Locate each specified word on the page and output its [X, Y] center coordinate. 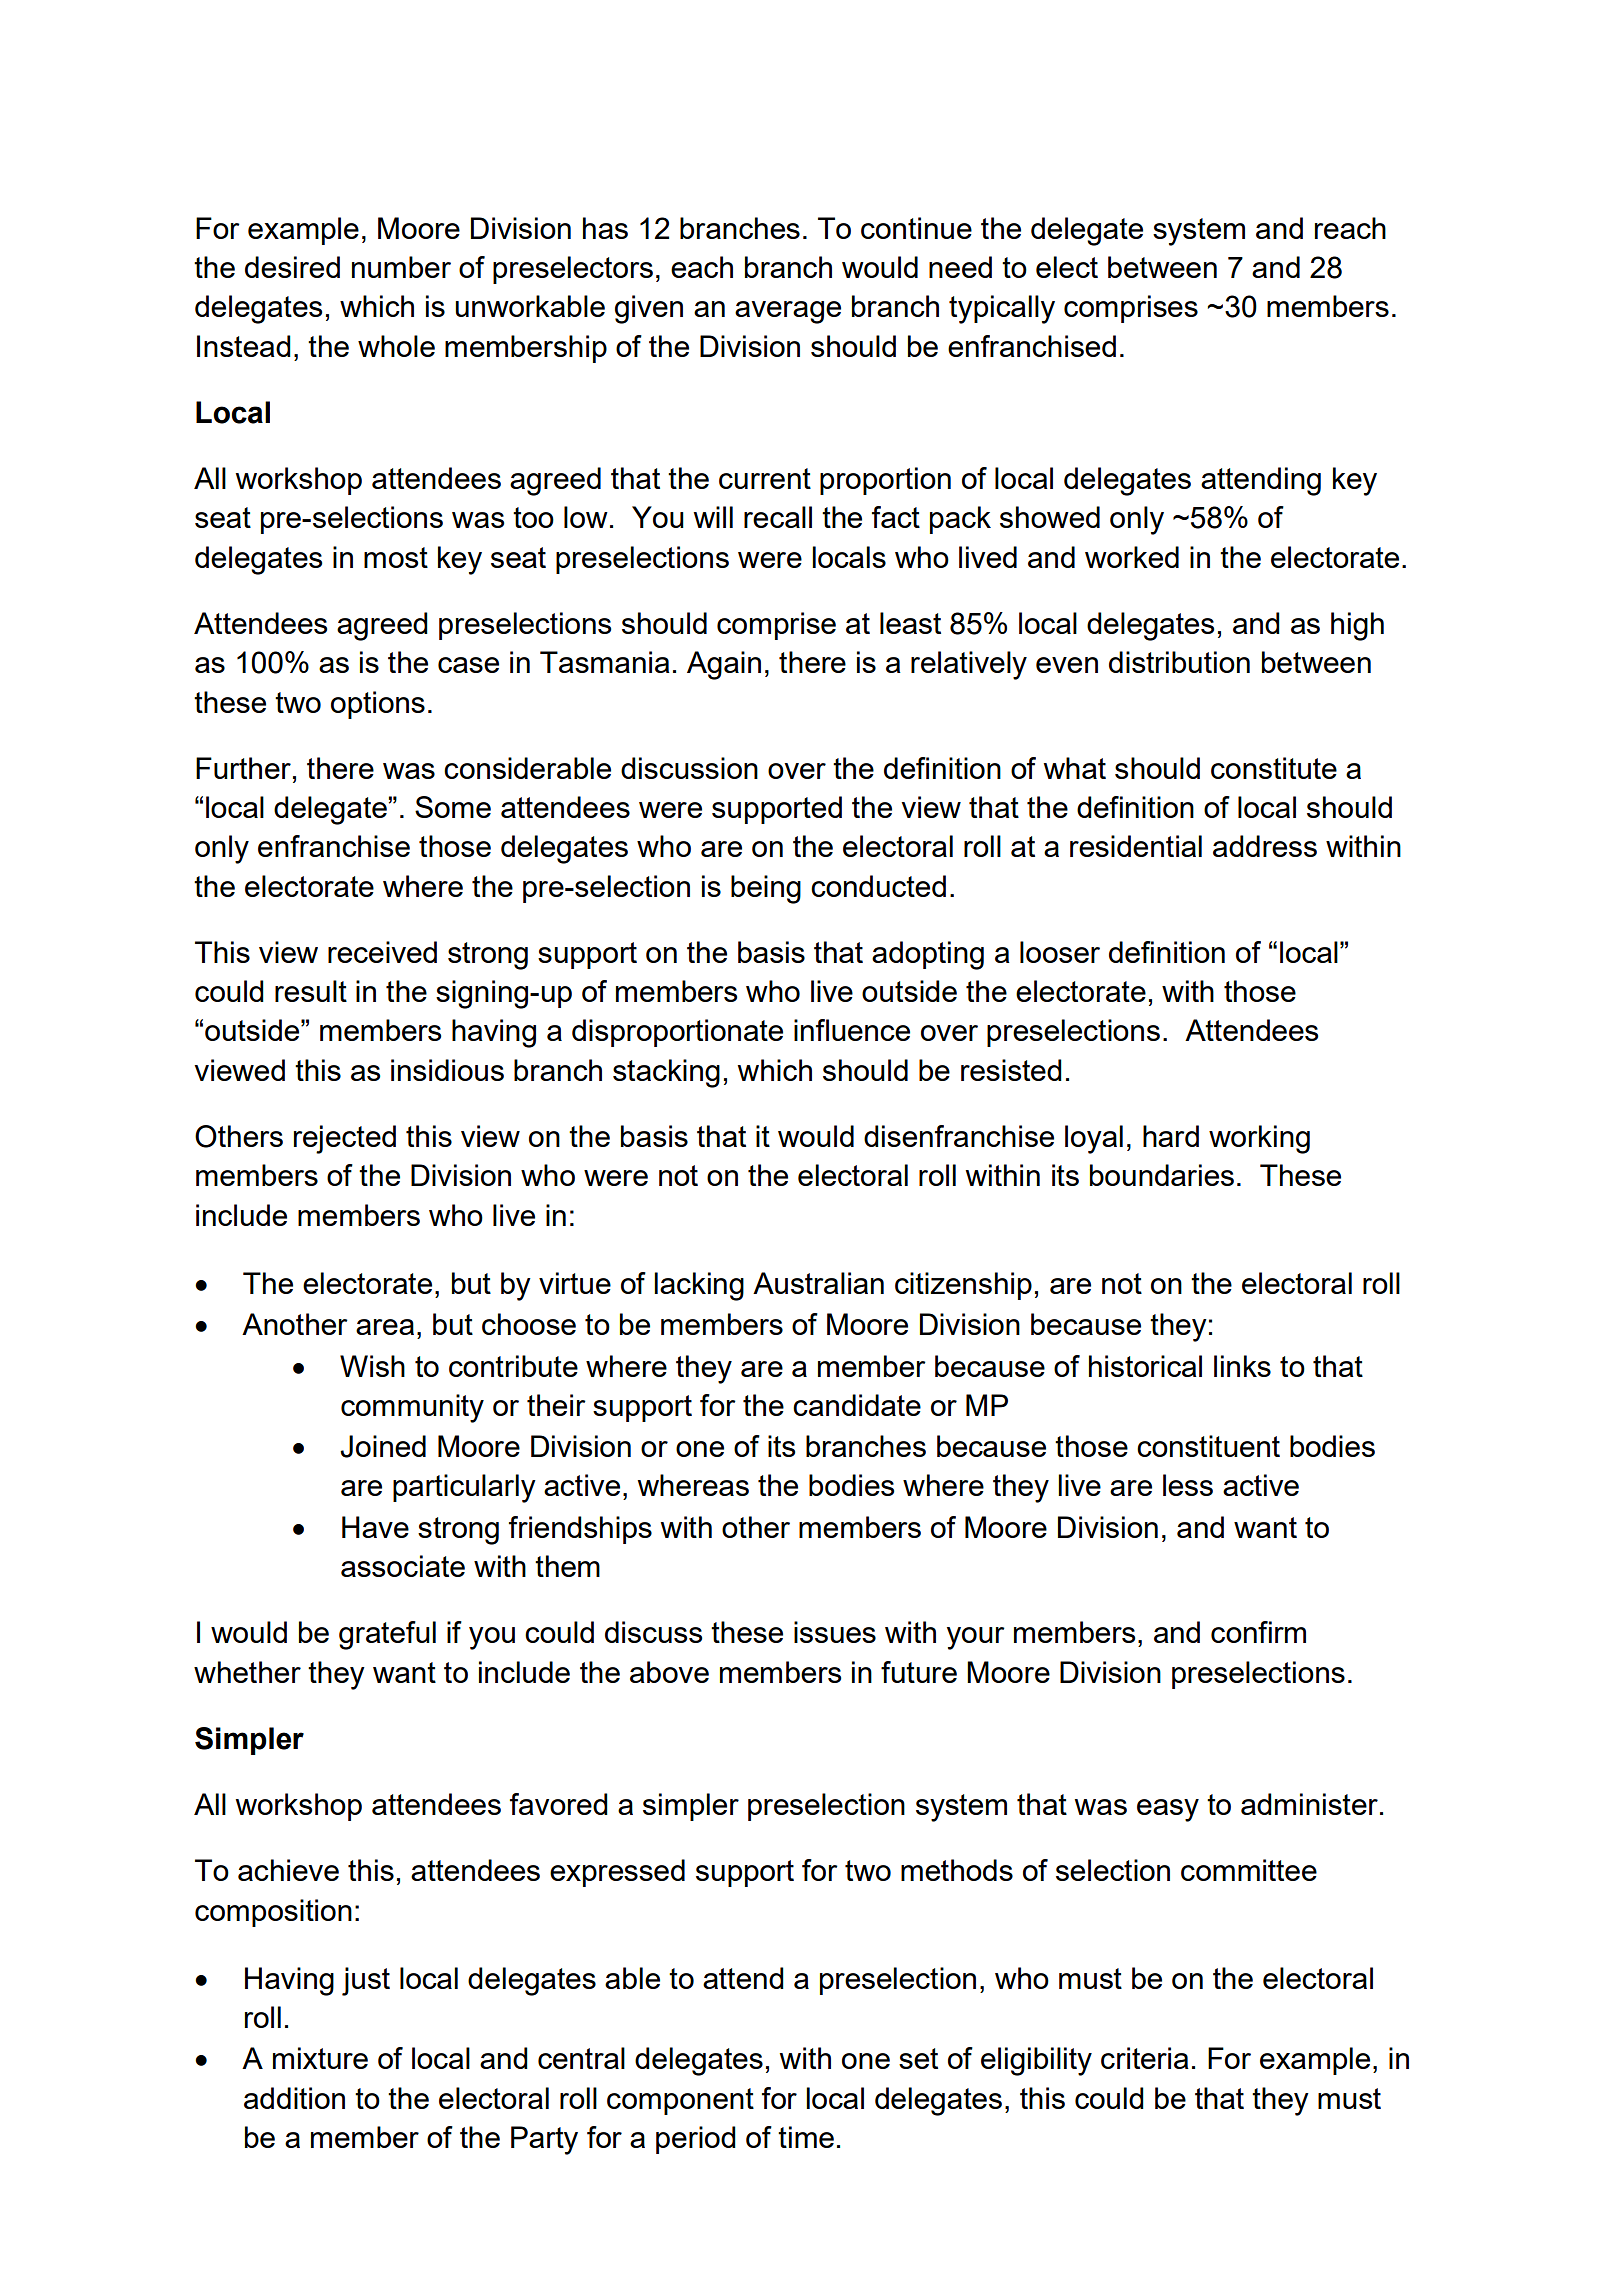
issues [835, 1632]
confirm [1258, 1632]
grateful [387, 1635]
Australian [818, 1283]
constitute [1274, 768]
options [378, 705]
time [806, 2137]
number [401, 267]
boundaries [1162, 1175]
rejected [345, 1139]
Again [724, 665]
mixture [320, 2058]
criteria [1145, 2058]
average [788, 312]
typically [1002, 309]
